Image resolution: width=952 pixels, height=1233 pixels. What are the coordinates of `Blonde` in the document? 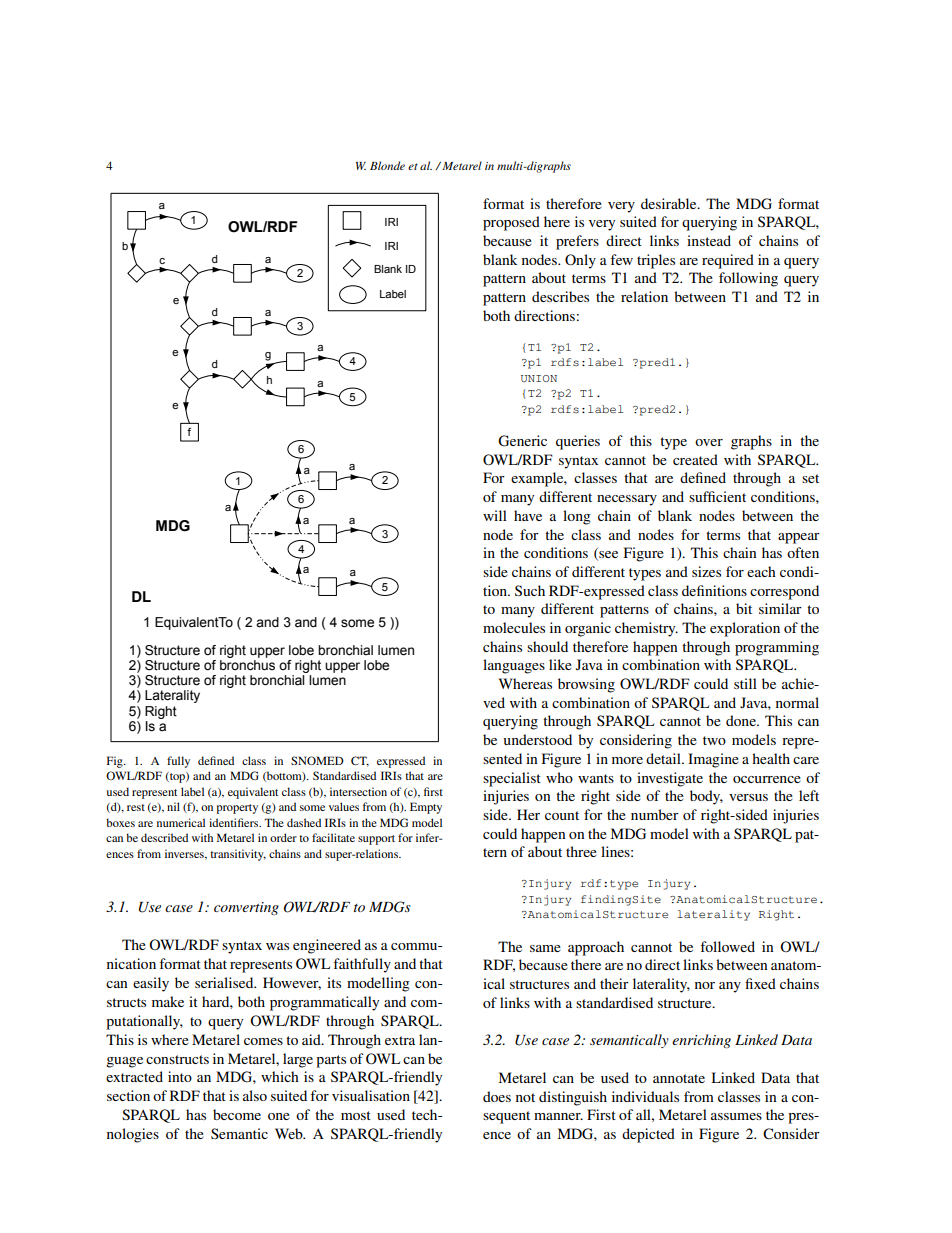 It's located at (387, 165).
